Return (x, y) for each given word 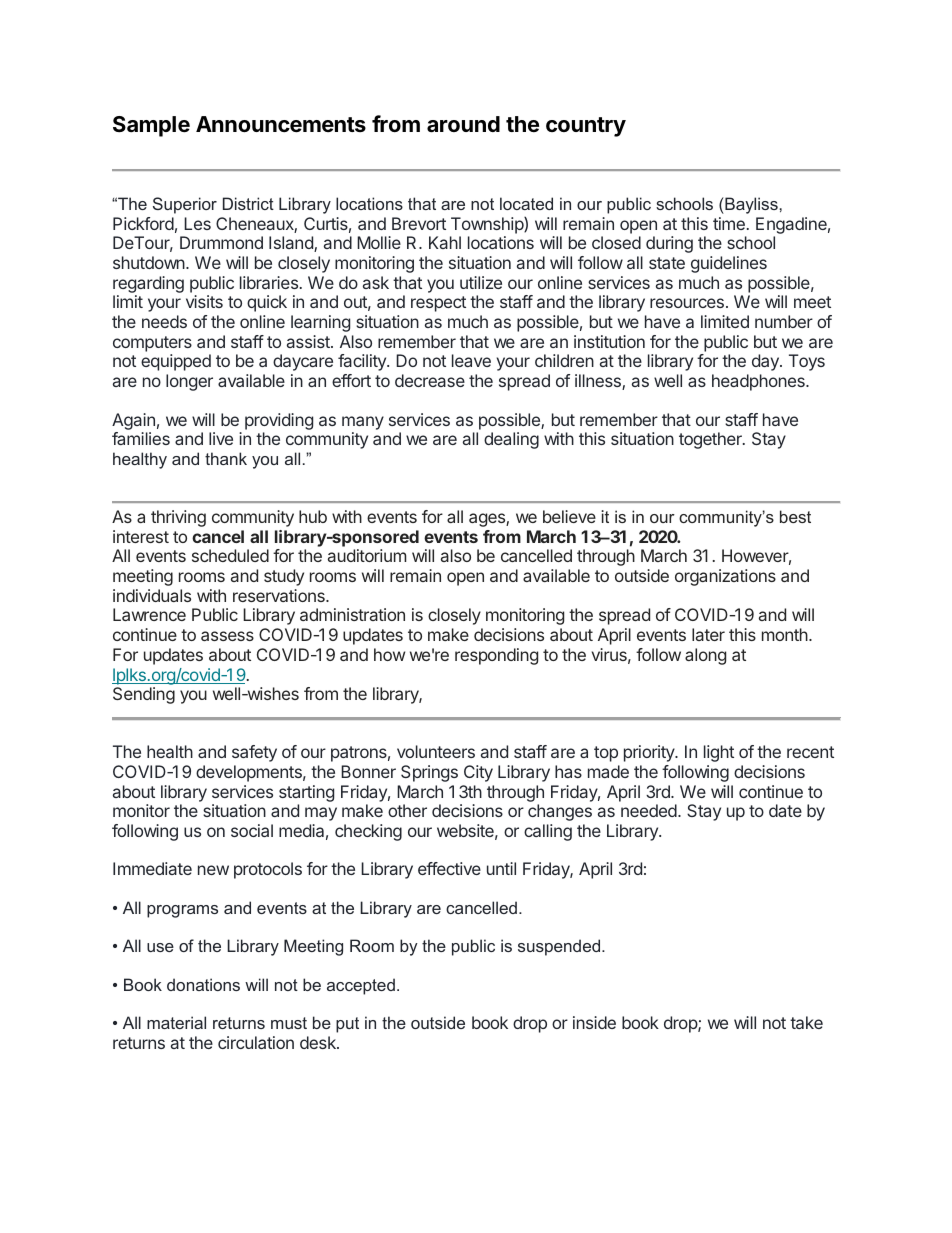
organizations (725, 577)
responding (496, 656)
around (463, 124)
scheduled (230, 555)
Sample (151, 126)
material (176, 1022)
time (729, 223)
